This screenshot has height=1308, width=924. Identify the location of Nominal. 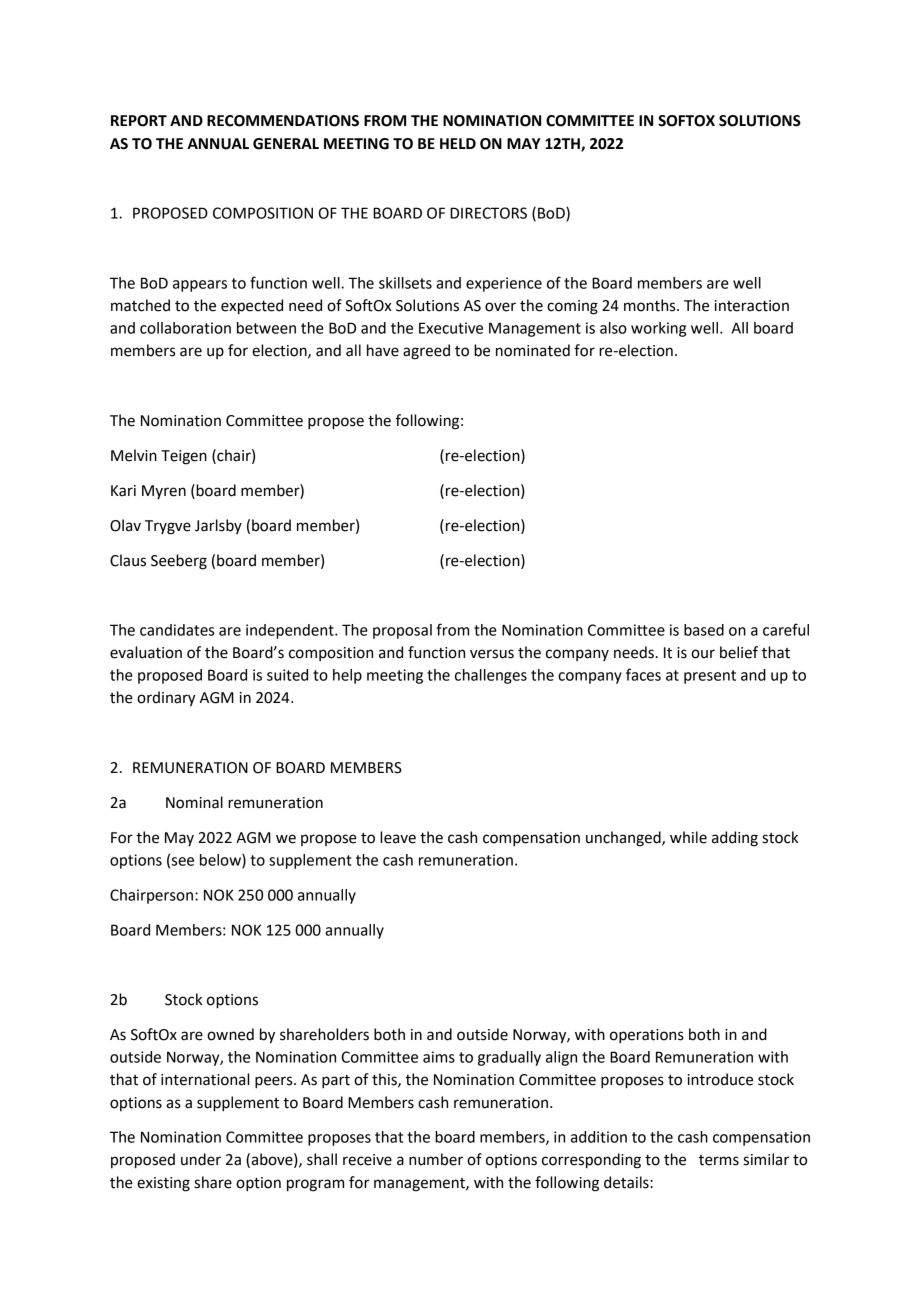
(194, 802).
